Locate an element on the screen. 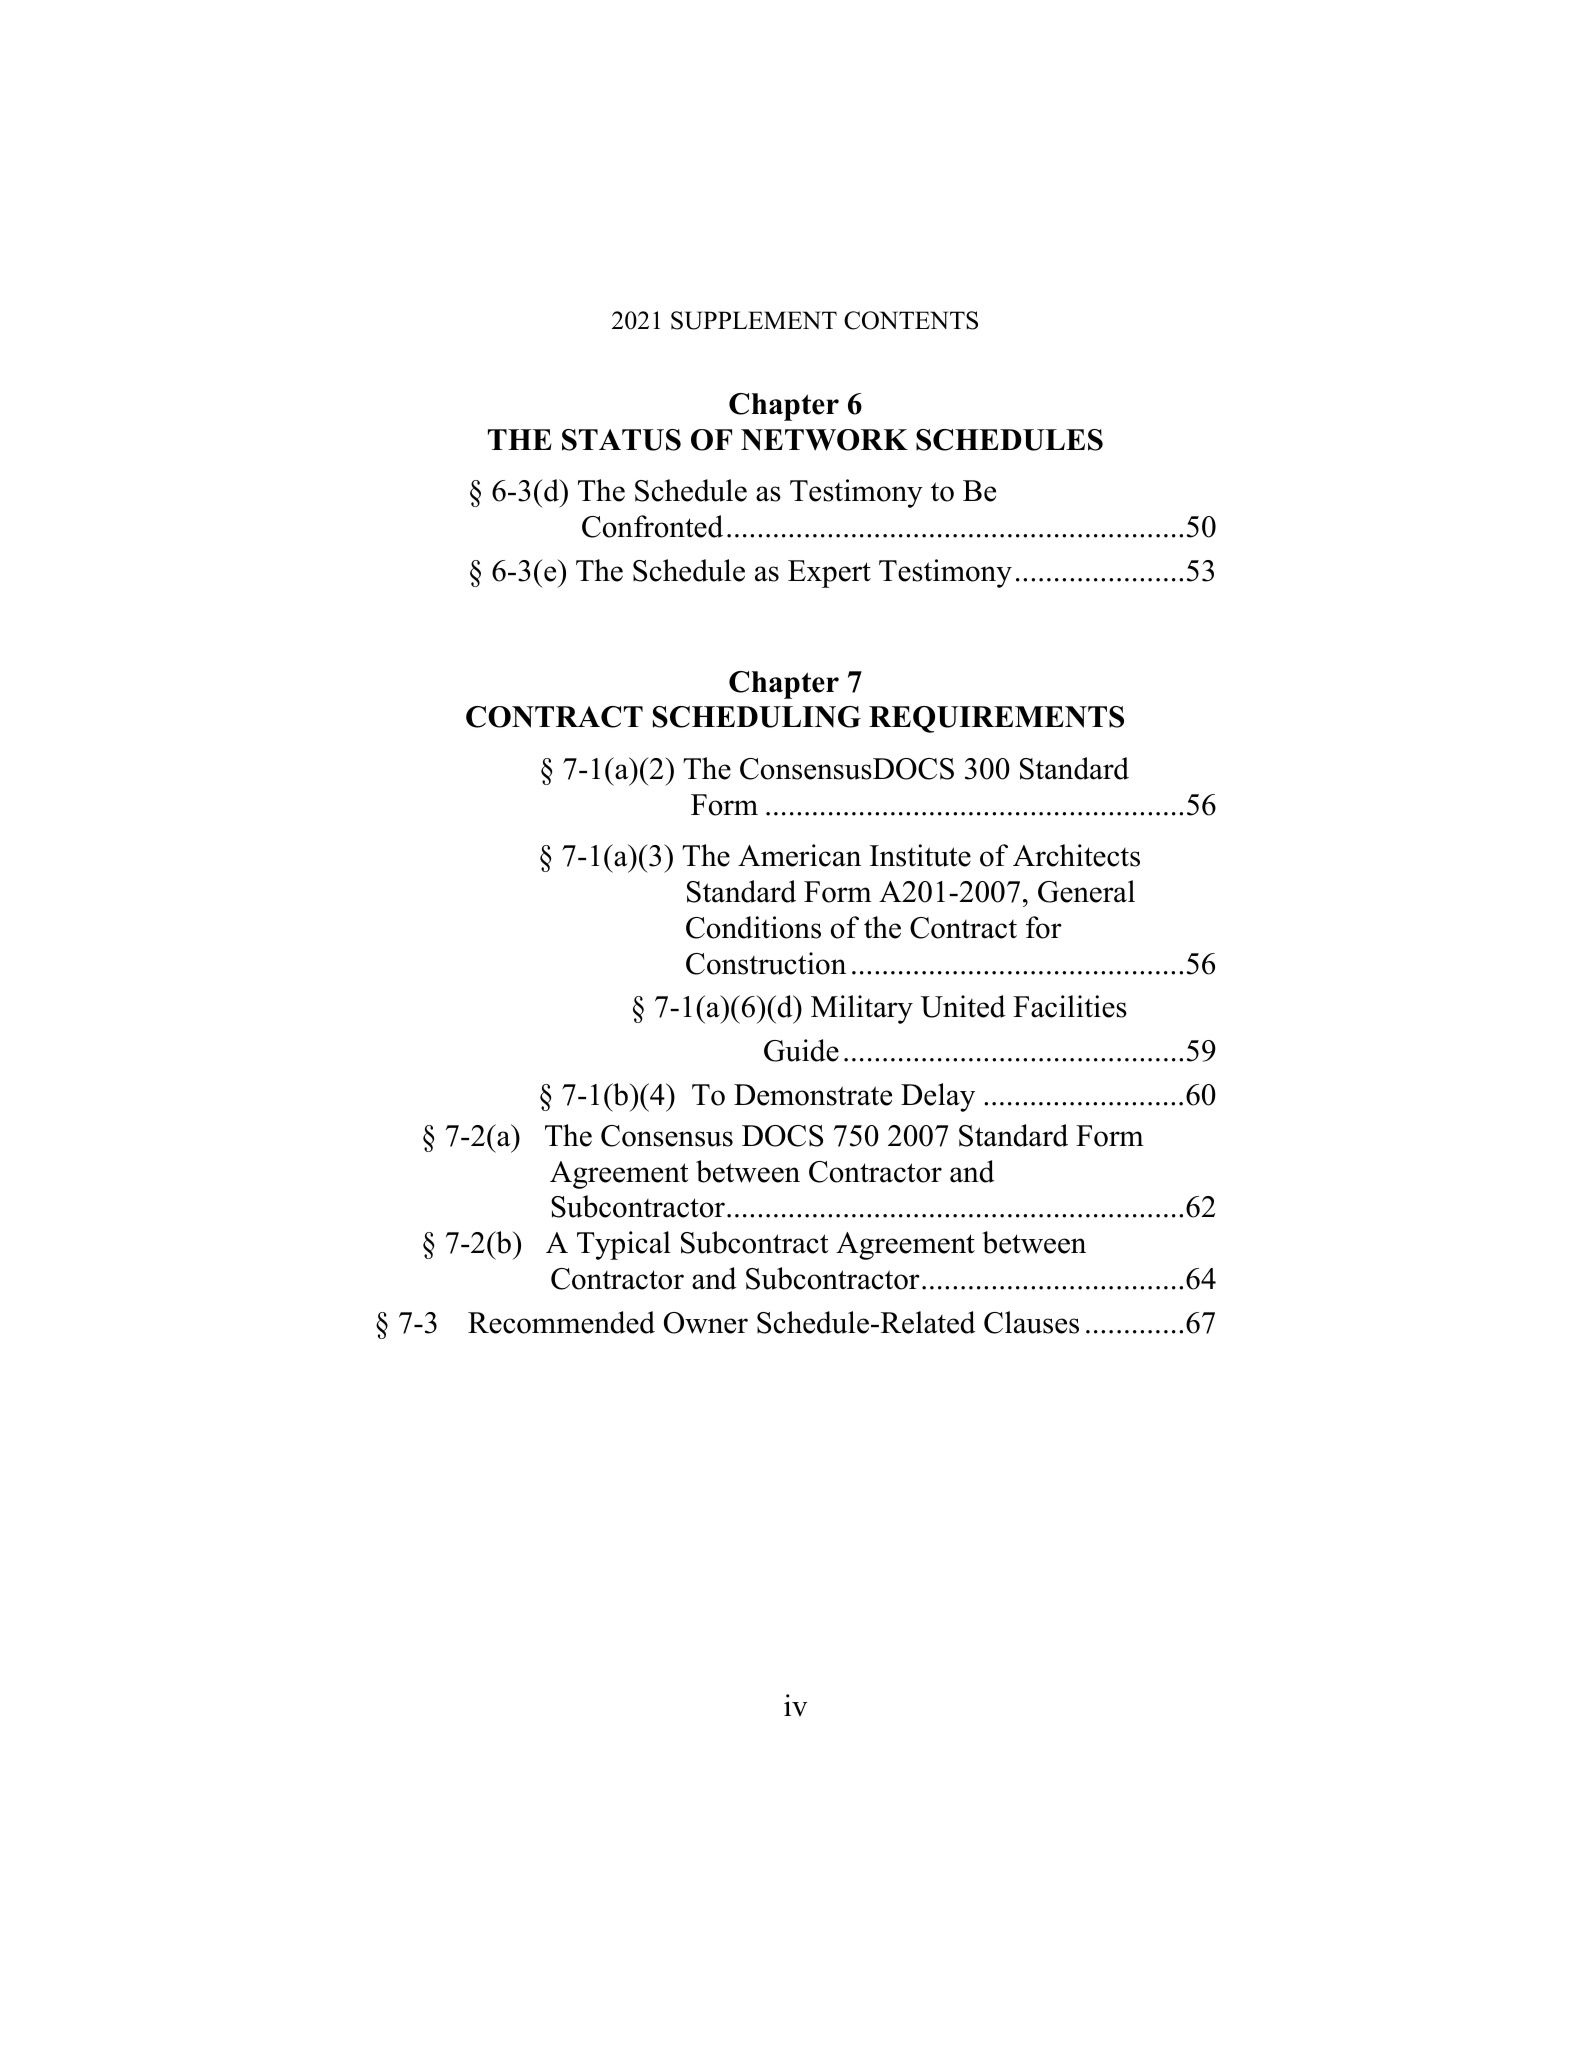 This screenshot has width=1591, height=2058. CONTENTS is located at coordinates (911, 320).
